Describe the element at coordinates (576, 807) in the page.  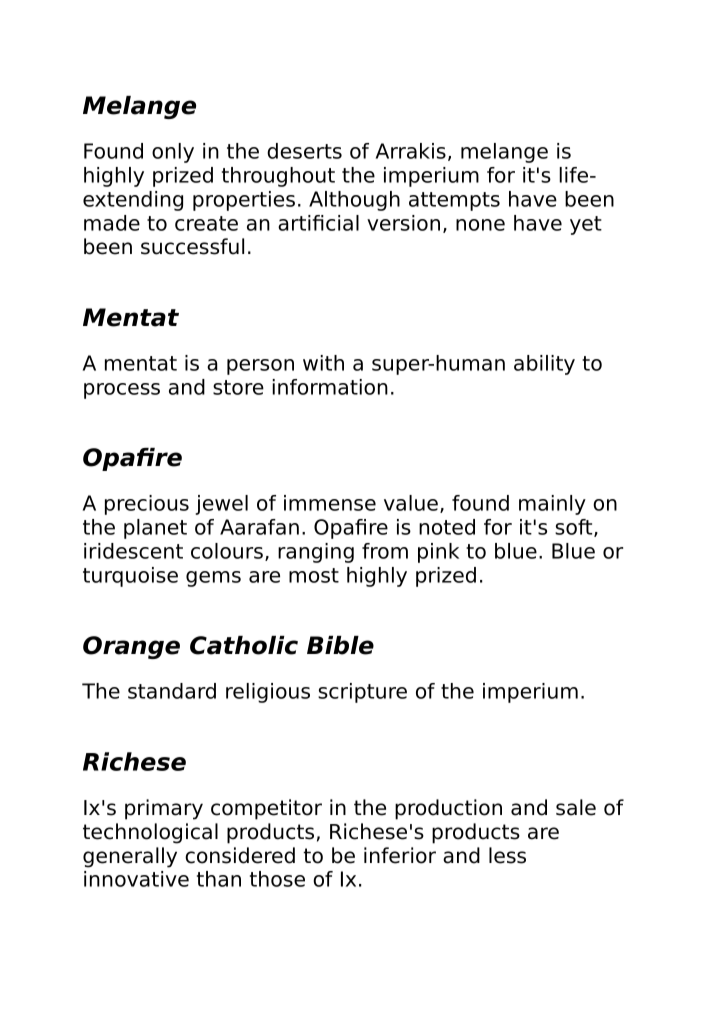
I see `sale` at that location.
